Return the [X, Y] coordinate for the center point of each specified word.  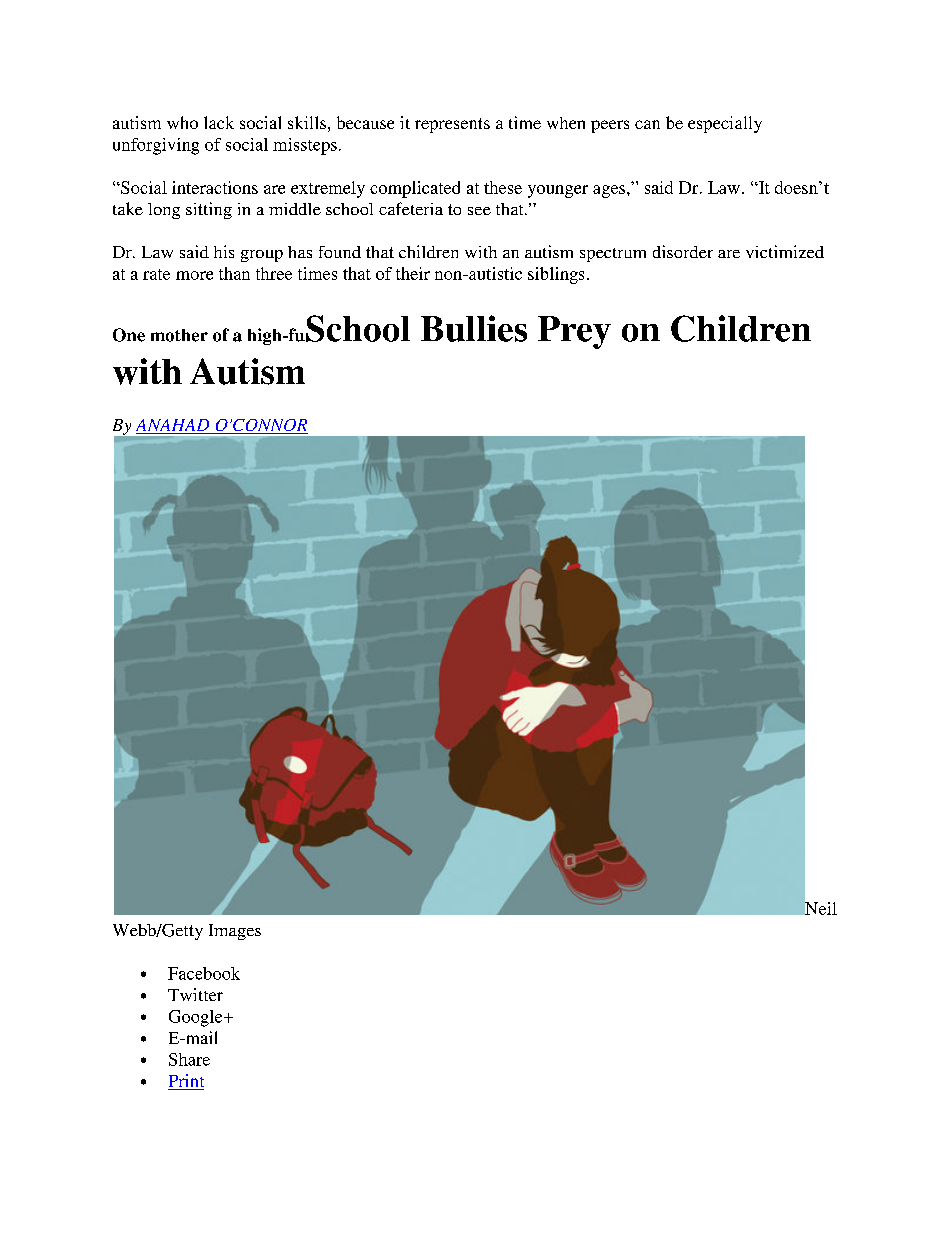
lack [219, 122]
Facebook [204, 973]
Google [197, 1018]
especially [725, 124]
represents [452, 125]
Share [189, 1059]
